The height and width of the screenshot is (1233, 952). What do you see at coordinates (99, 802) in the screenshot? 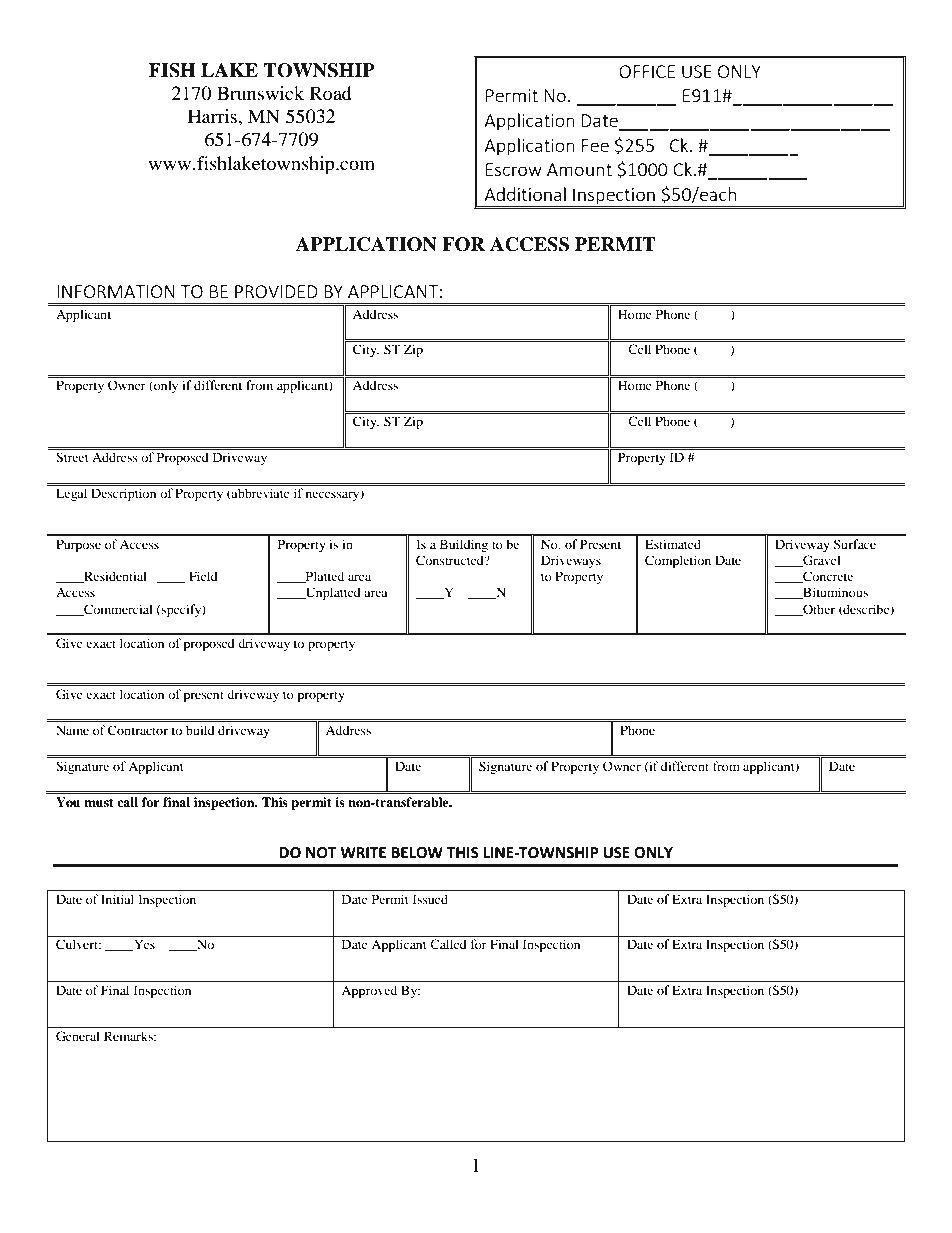
I see `must` at bounding box center [99, 802].
